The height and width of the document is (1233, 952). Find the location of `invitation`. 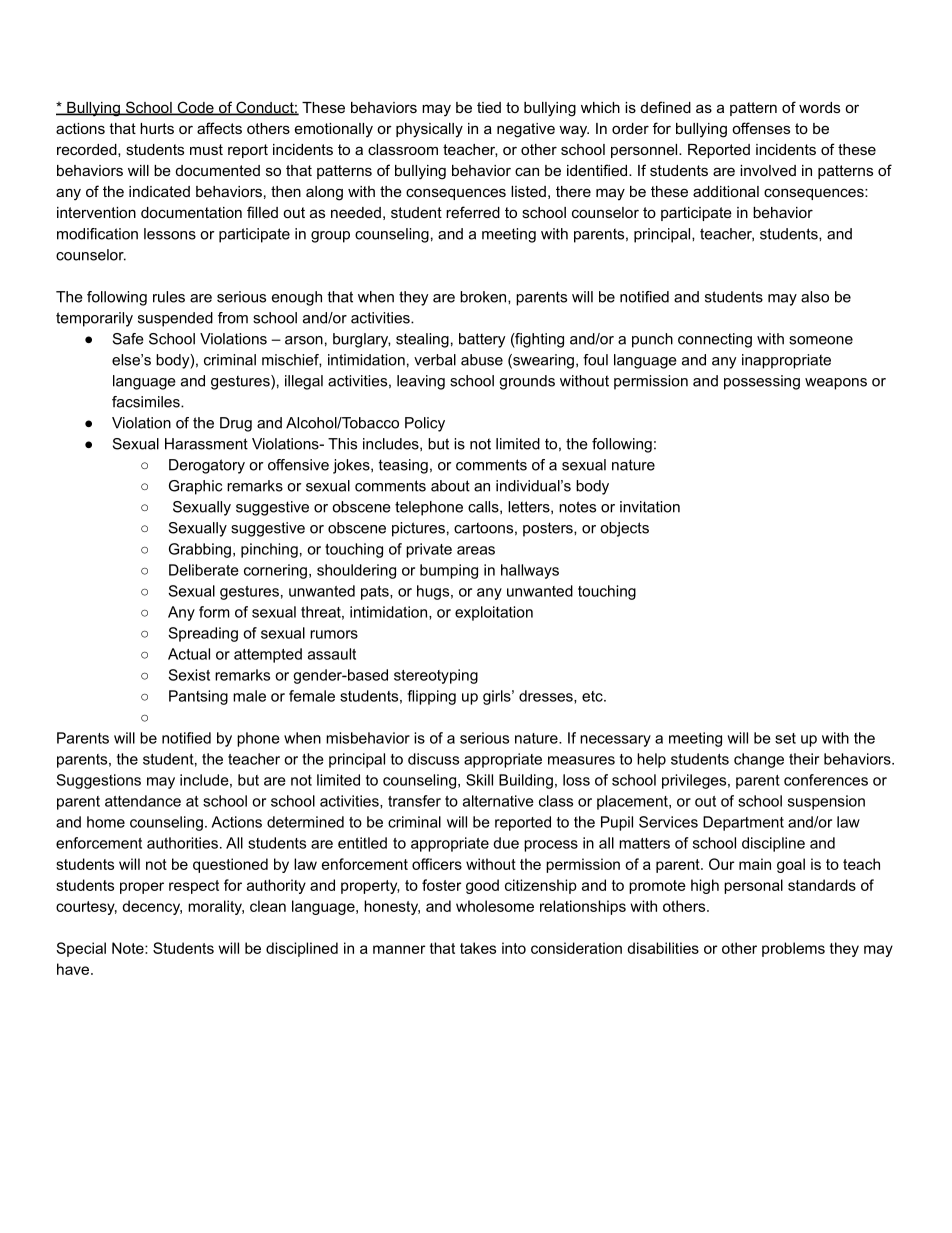

invitation is located at coordinates (650, 507).
